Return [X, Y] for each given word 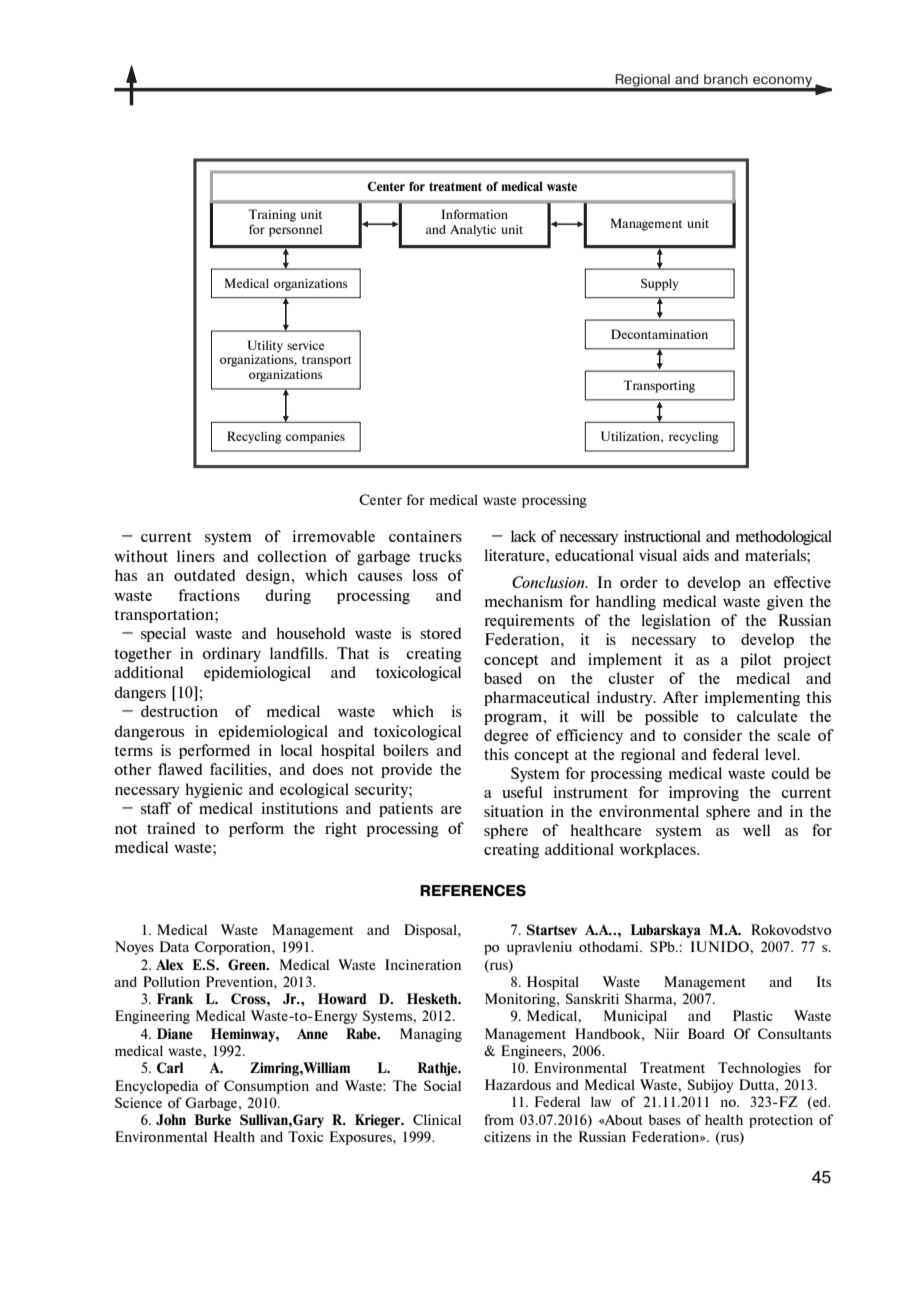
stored [441, 633]
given [785, 602]
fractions [209, 595]
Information [475, 214]
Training [272, 215]
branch [726, 79]
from [499, 1119]
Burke [212, 1119]
